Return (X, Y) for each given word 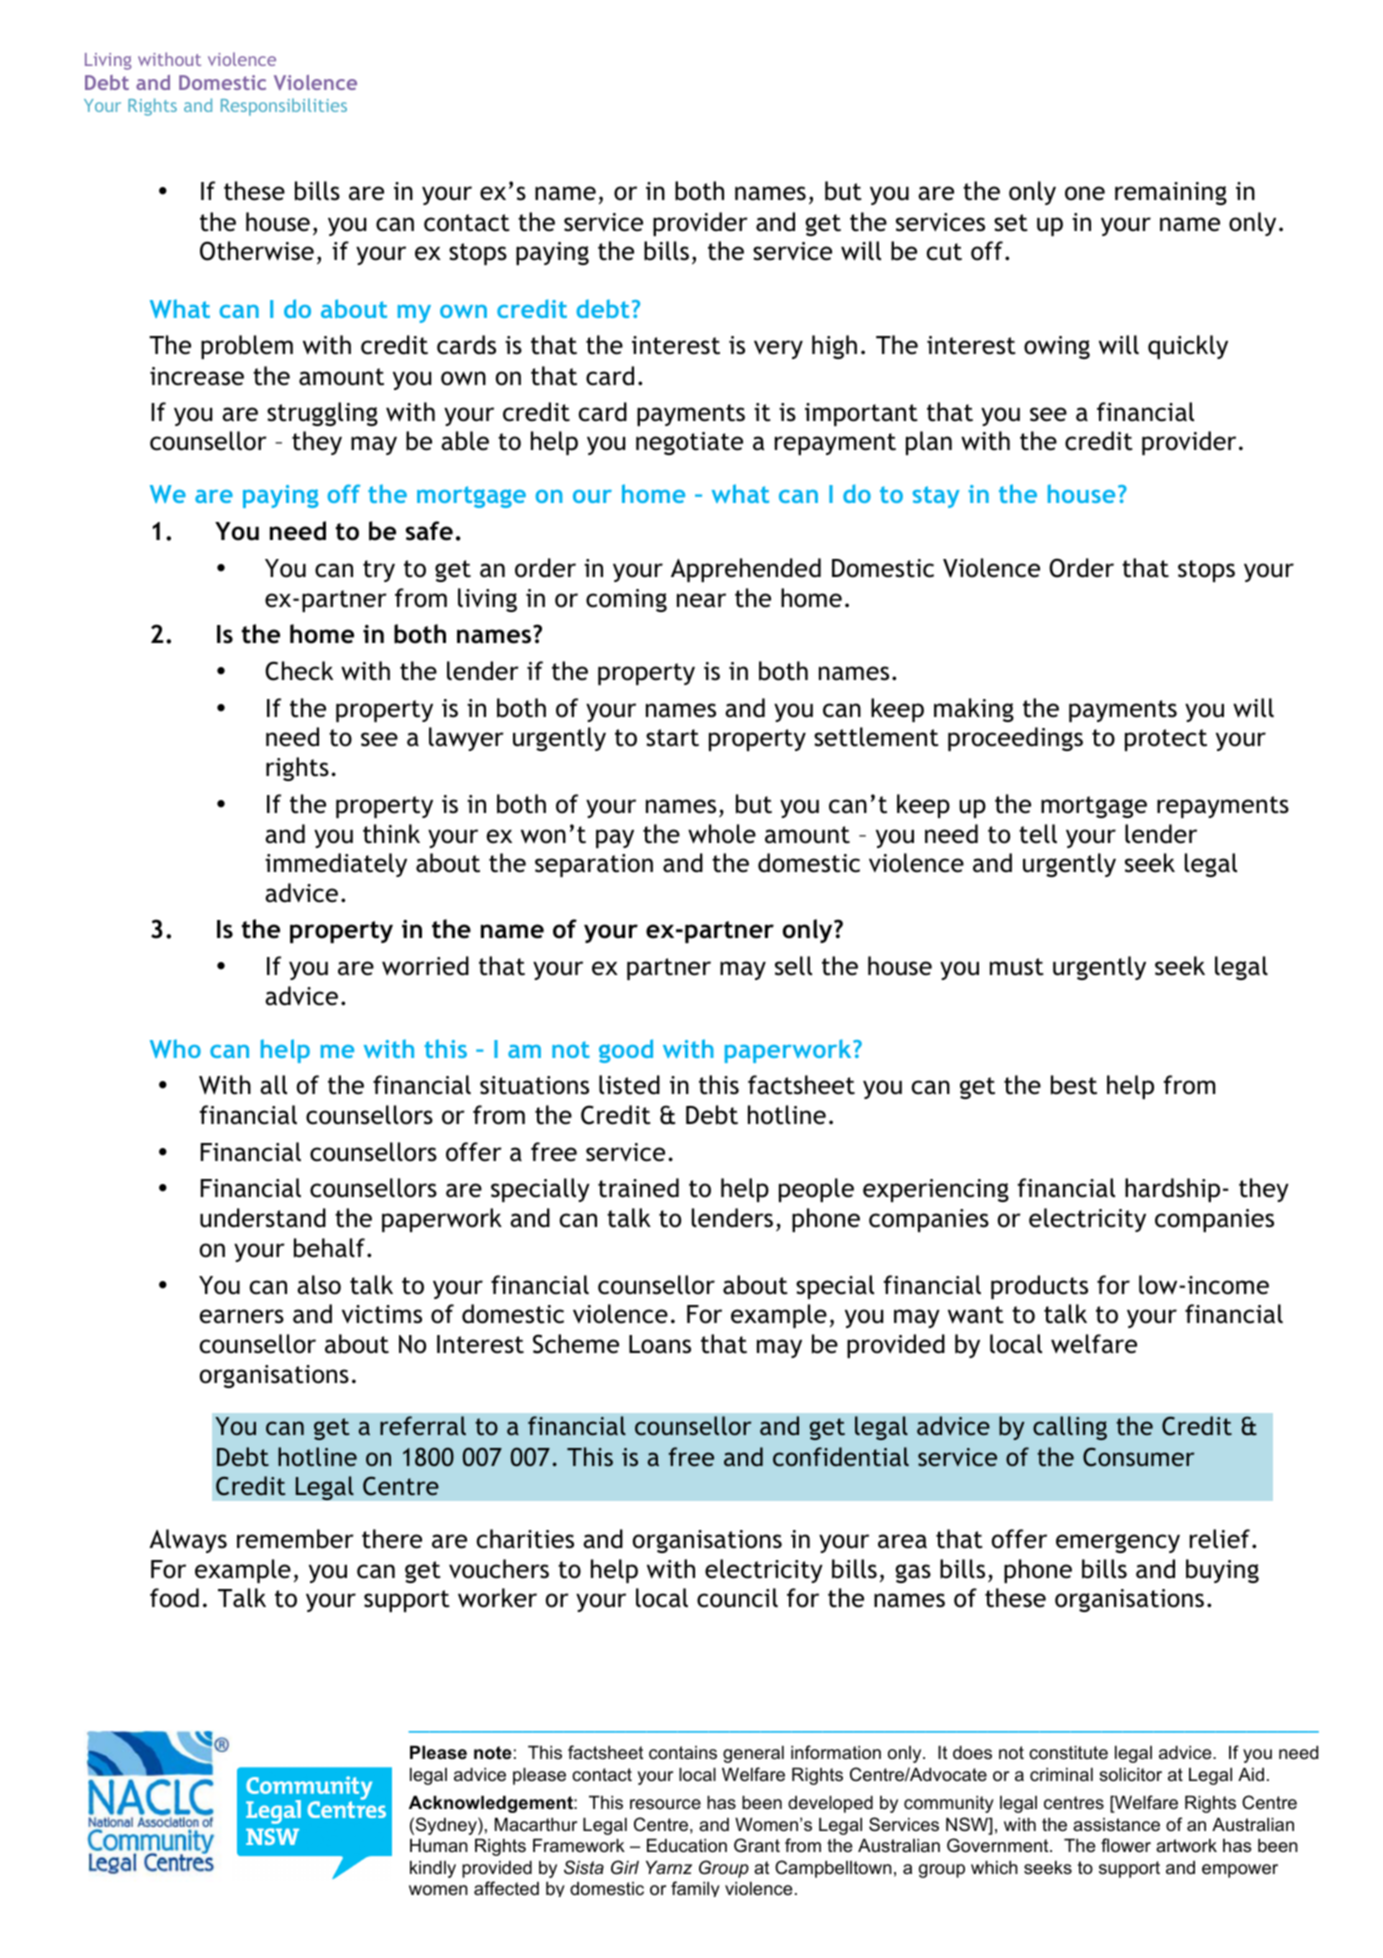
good (626, 1051)
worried (425, 966)
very (778, 349)
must (1017, 967)
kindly (433, 1869)
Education (687, 1846)
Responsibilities (284, 107)
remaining (1171, 193)
